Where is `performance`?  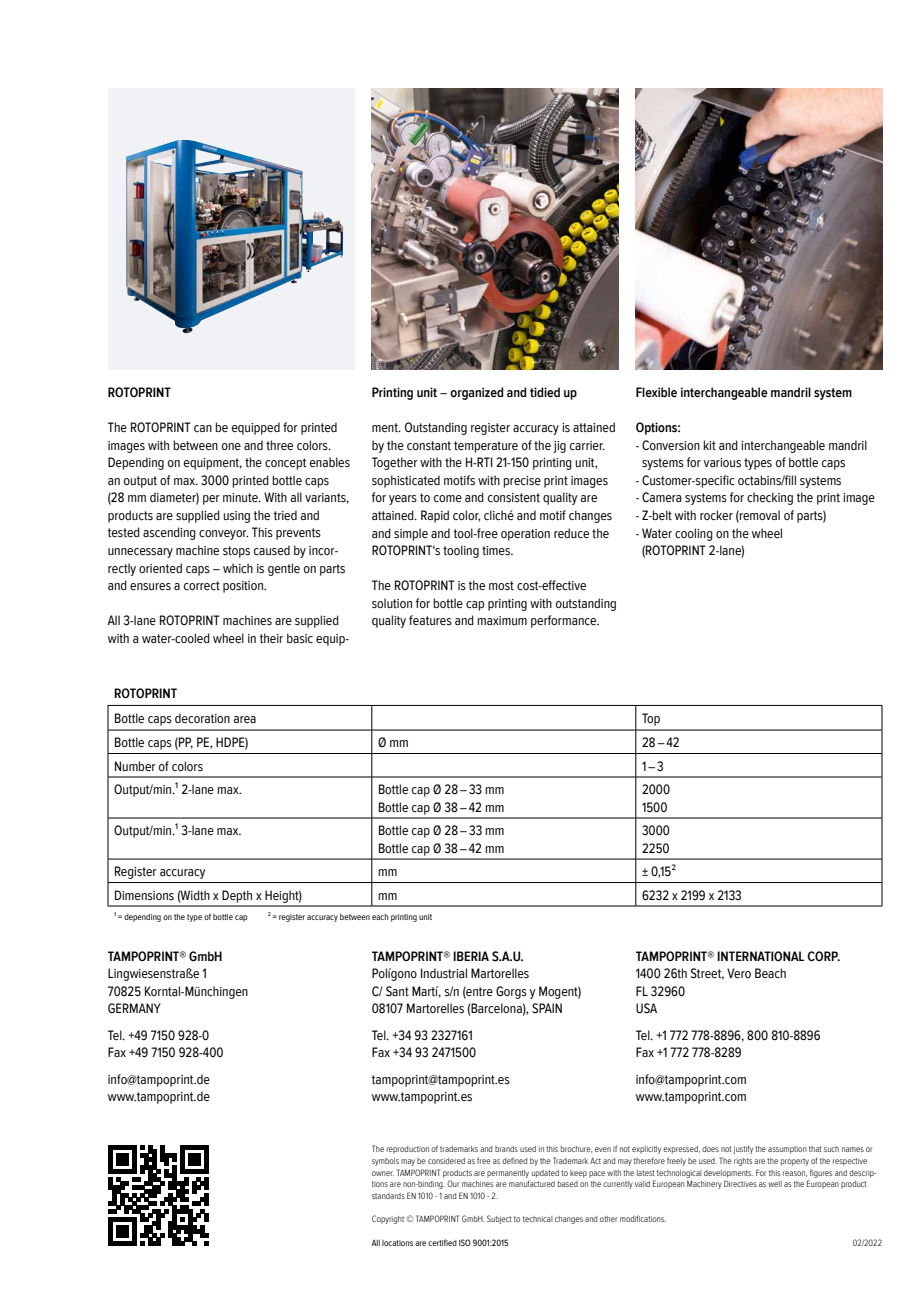 performance is located at coordinates (565, 621).
